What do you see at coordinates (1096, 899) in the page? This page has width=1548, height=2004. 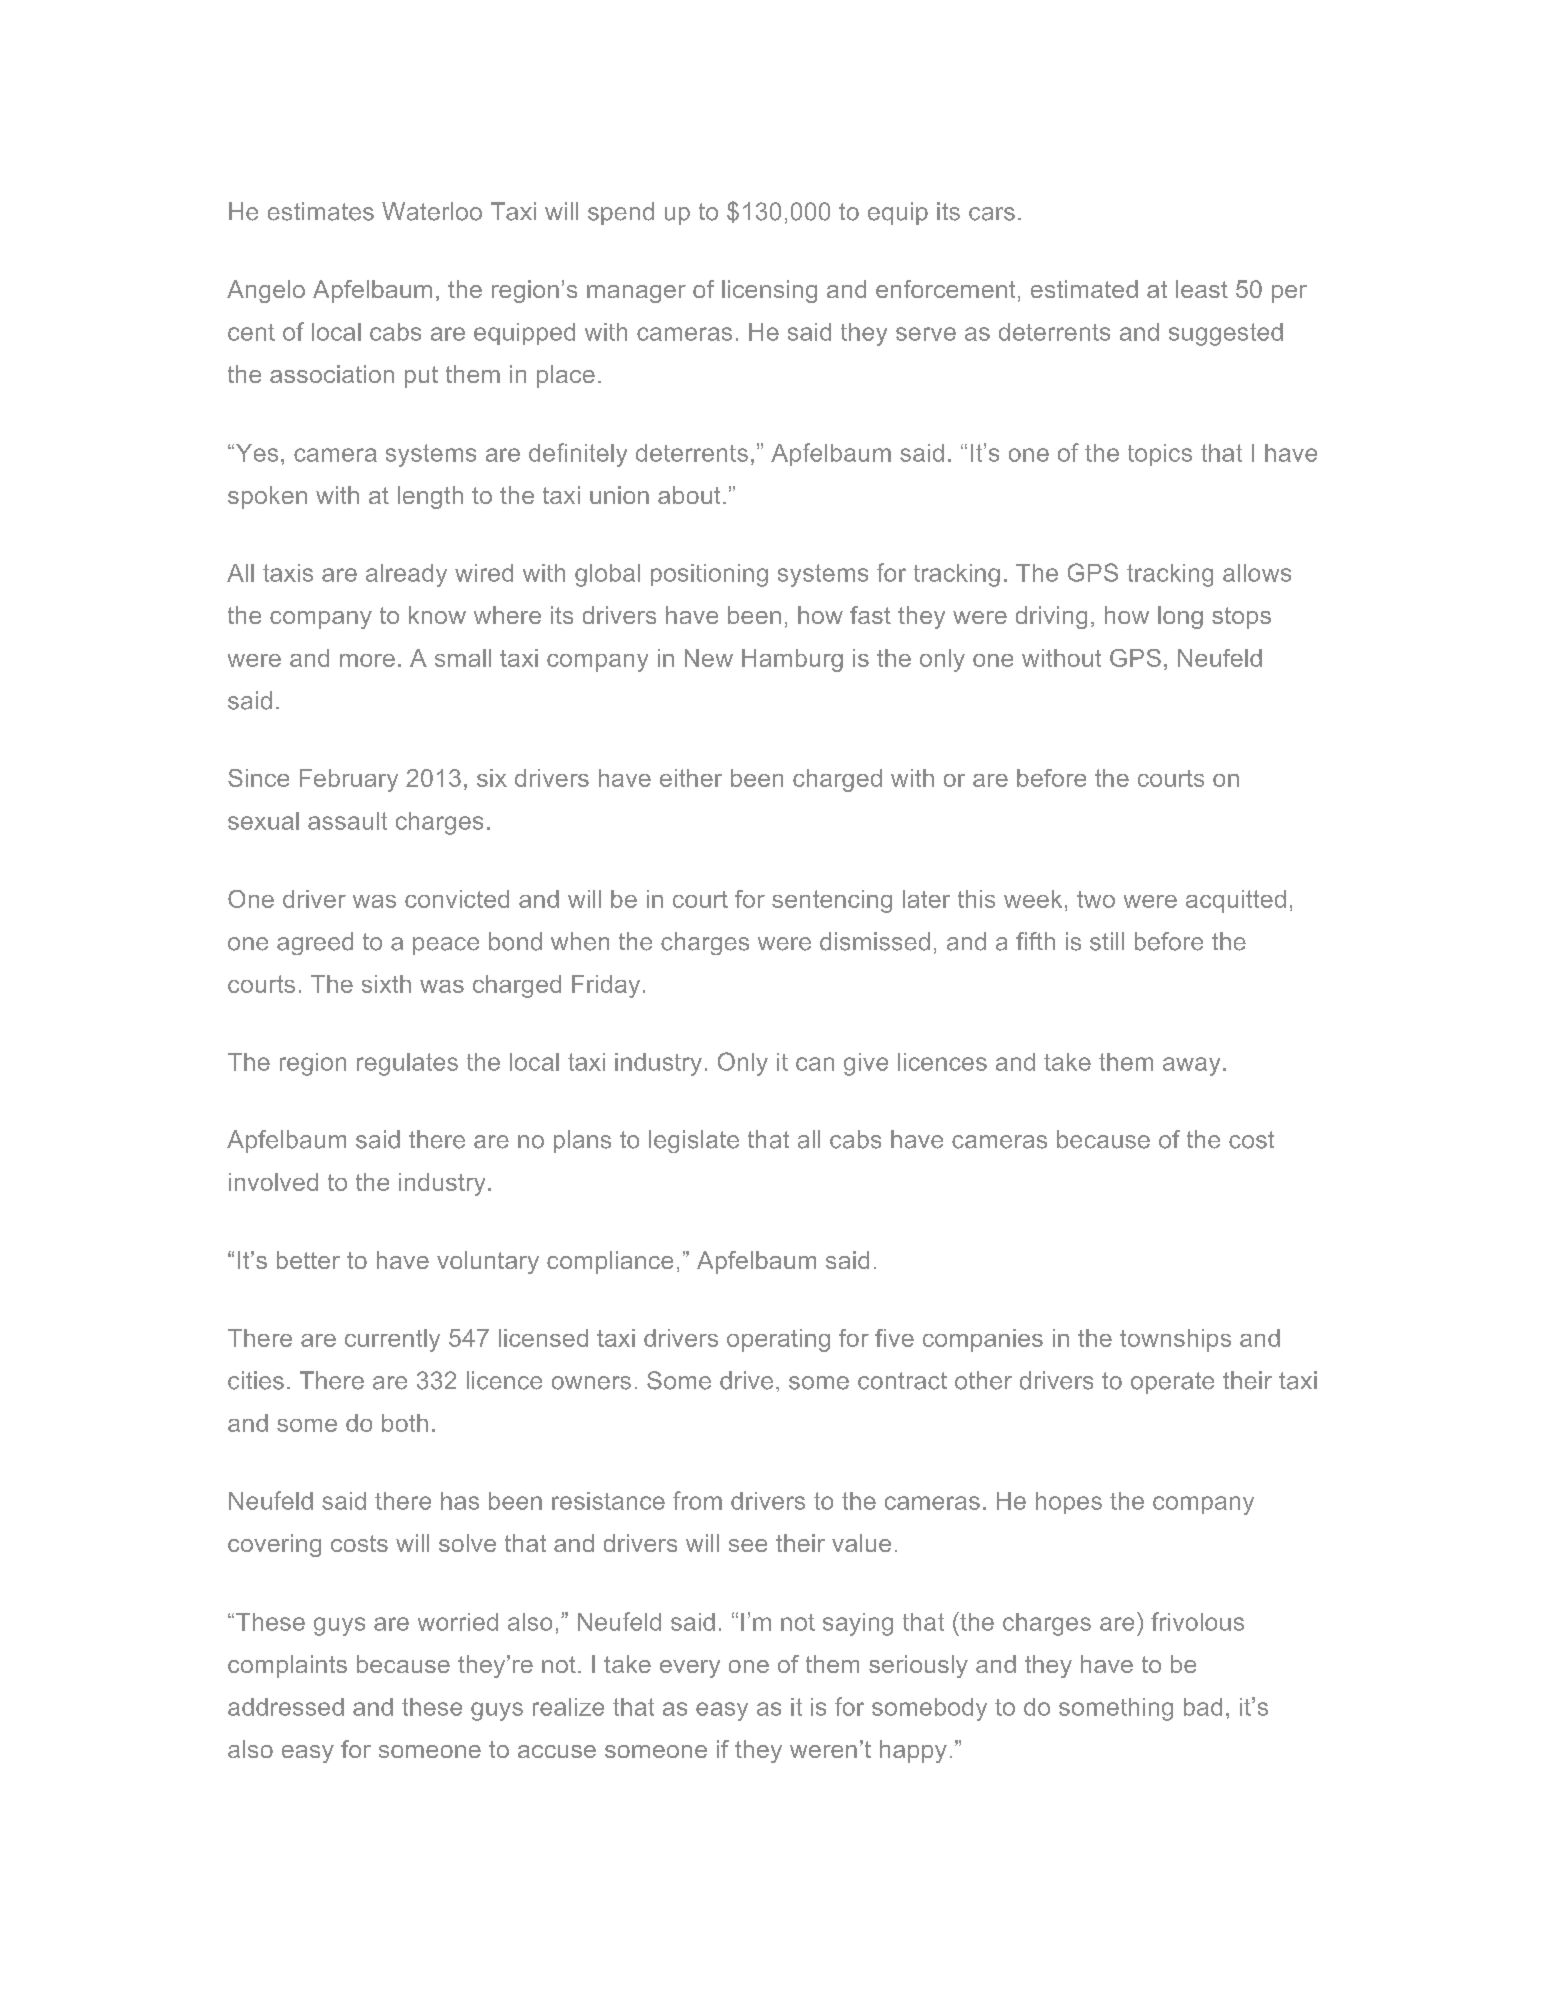 I see `two` at bounding box center [1096, 899].
